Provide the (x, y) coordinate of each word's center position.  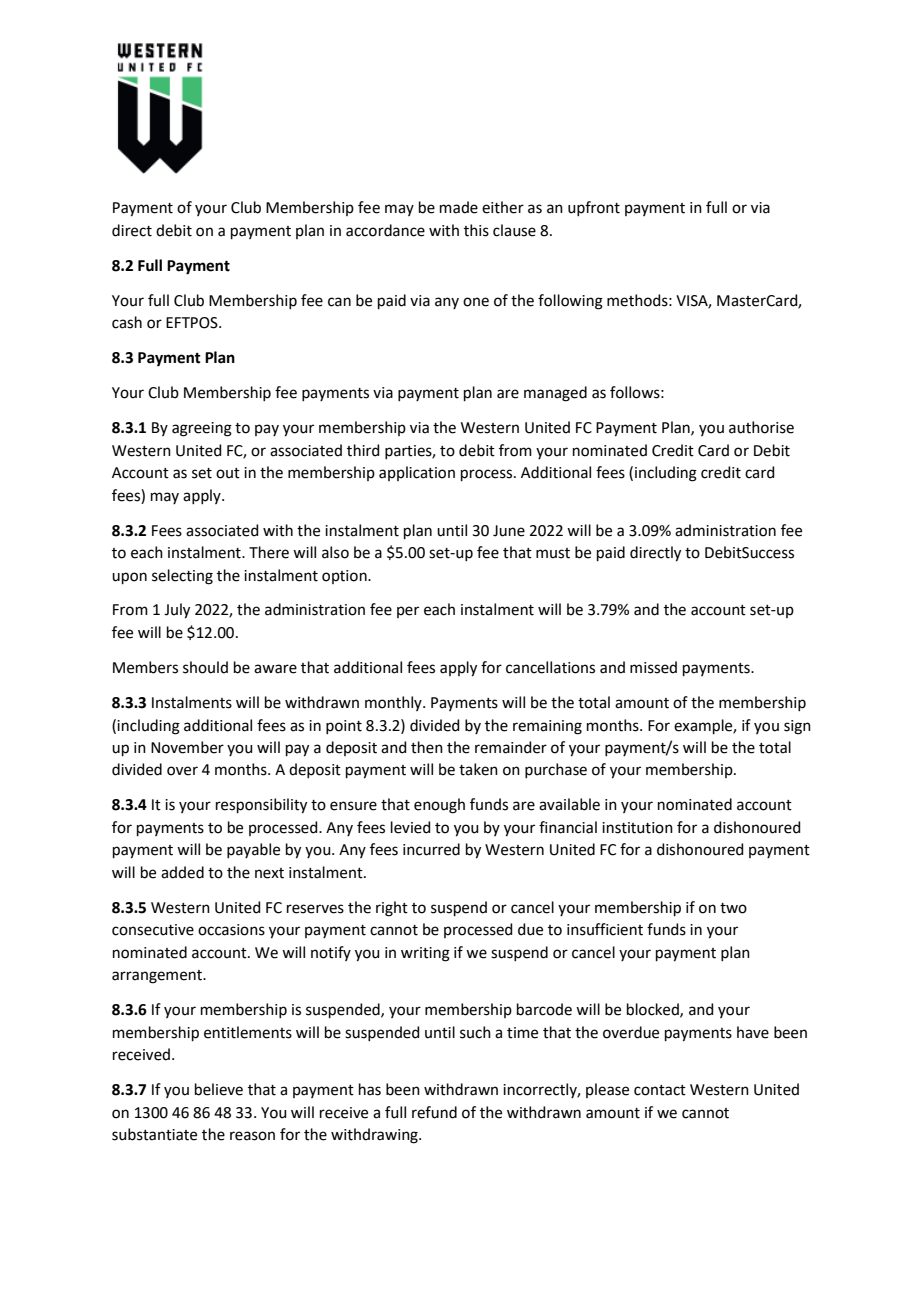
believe (219, 1089)
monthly (394, 703)
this (476, 230)
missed (653, 667)
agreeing (202, 429)
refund (434, 1112)
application (417, 473)
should (205, 667)
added (182, 872)
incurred (431, 849)
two (733, 908)
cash (127, 322)
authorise (761, 427)
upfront (594, 208)
